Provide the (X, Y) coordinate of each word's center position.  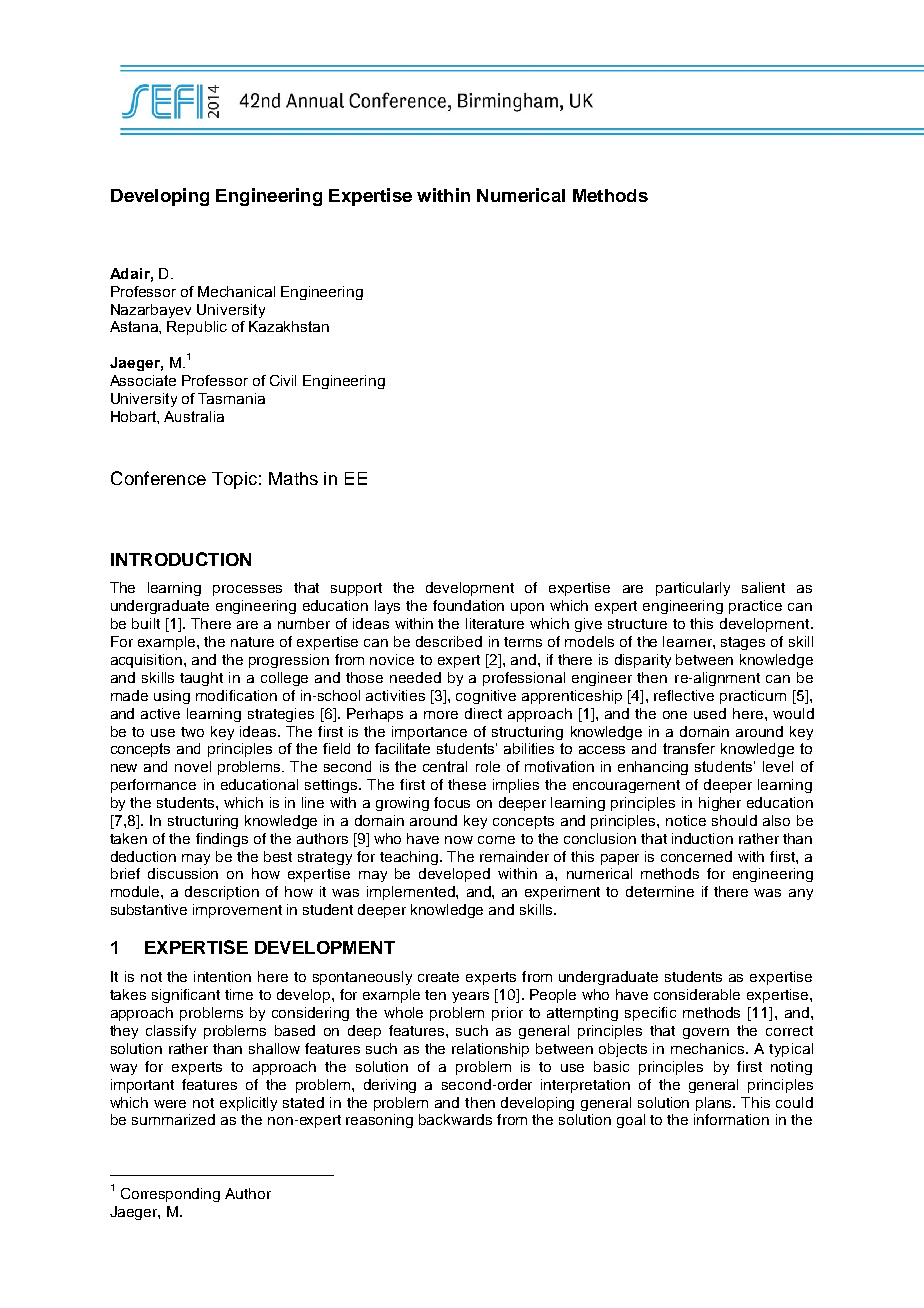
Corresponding (170, 1195)
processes (247, 590)
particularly (693, 589)
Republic (197, 328)
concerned (696, 856)
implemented (412, 893)
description (222, 893)
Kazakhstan (289, 326)
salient (763, 587)
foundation (468, 605)
